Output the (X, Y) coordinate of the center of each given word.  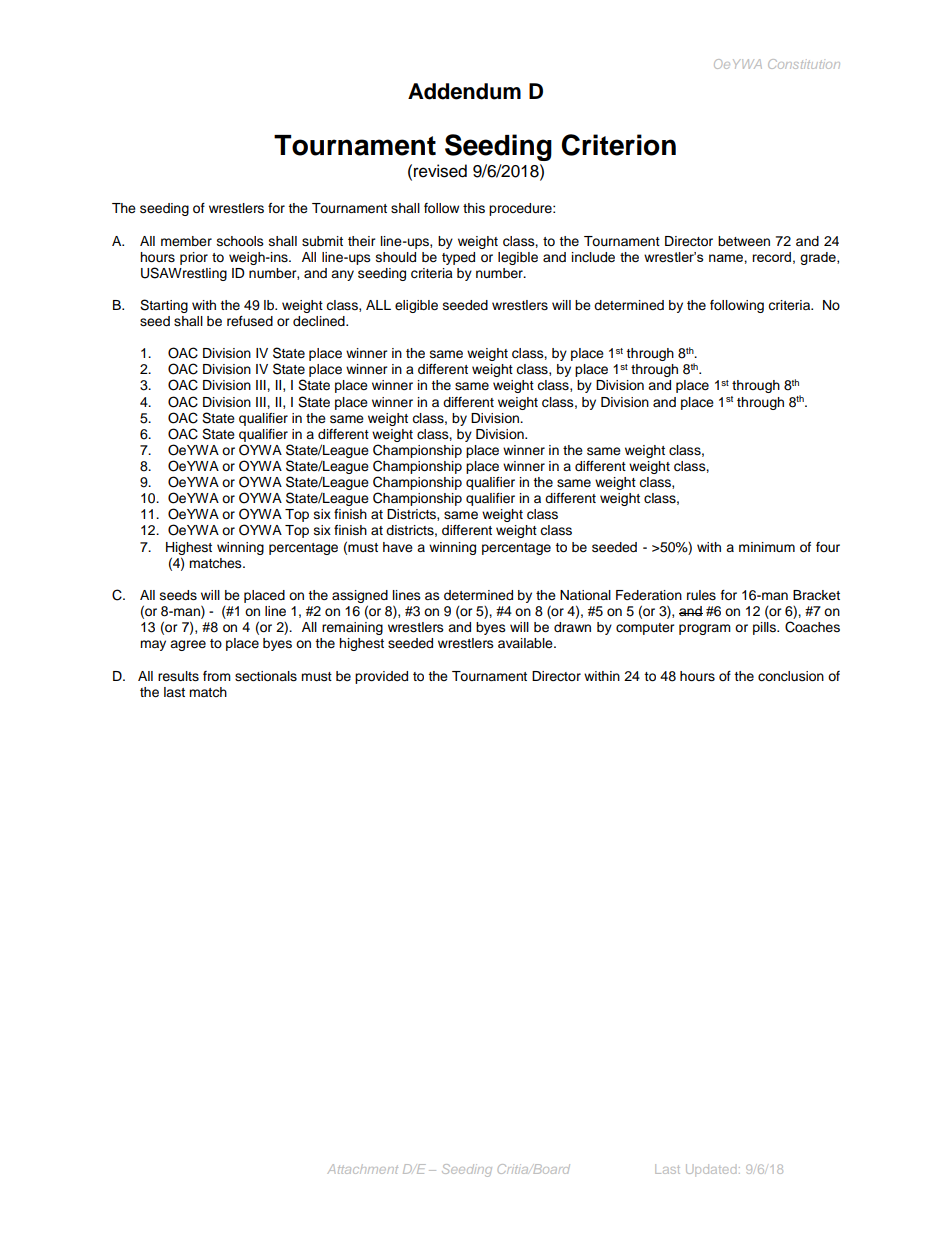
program (705, 629)
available (526, 643)
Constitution (804, 64)
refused (250, 321)
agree (188, 645)
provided (381, 677)
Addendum (464, 91)
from (217, 676)
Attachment (362, 1169)
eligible (416, 306)
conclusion (791, 676)
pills (765, 628)
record (771, 257)
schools (240, 241)
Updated (711, 1170)
